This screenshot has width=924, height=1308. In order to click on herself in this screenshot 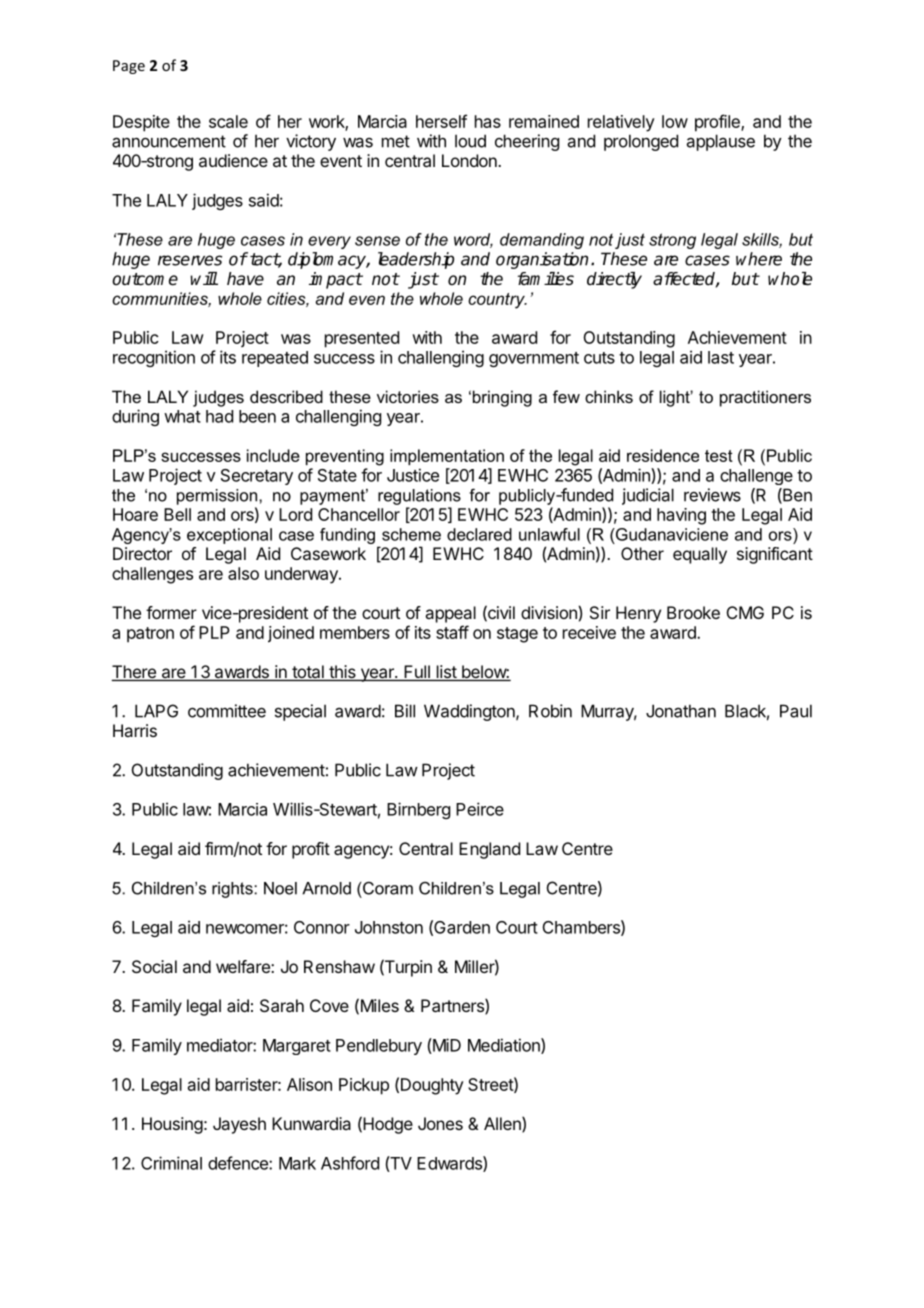, I will do `click(441, 121)`.
